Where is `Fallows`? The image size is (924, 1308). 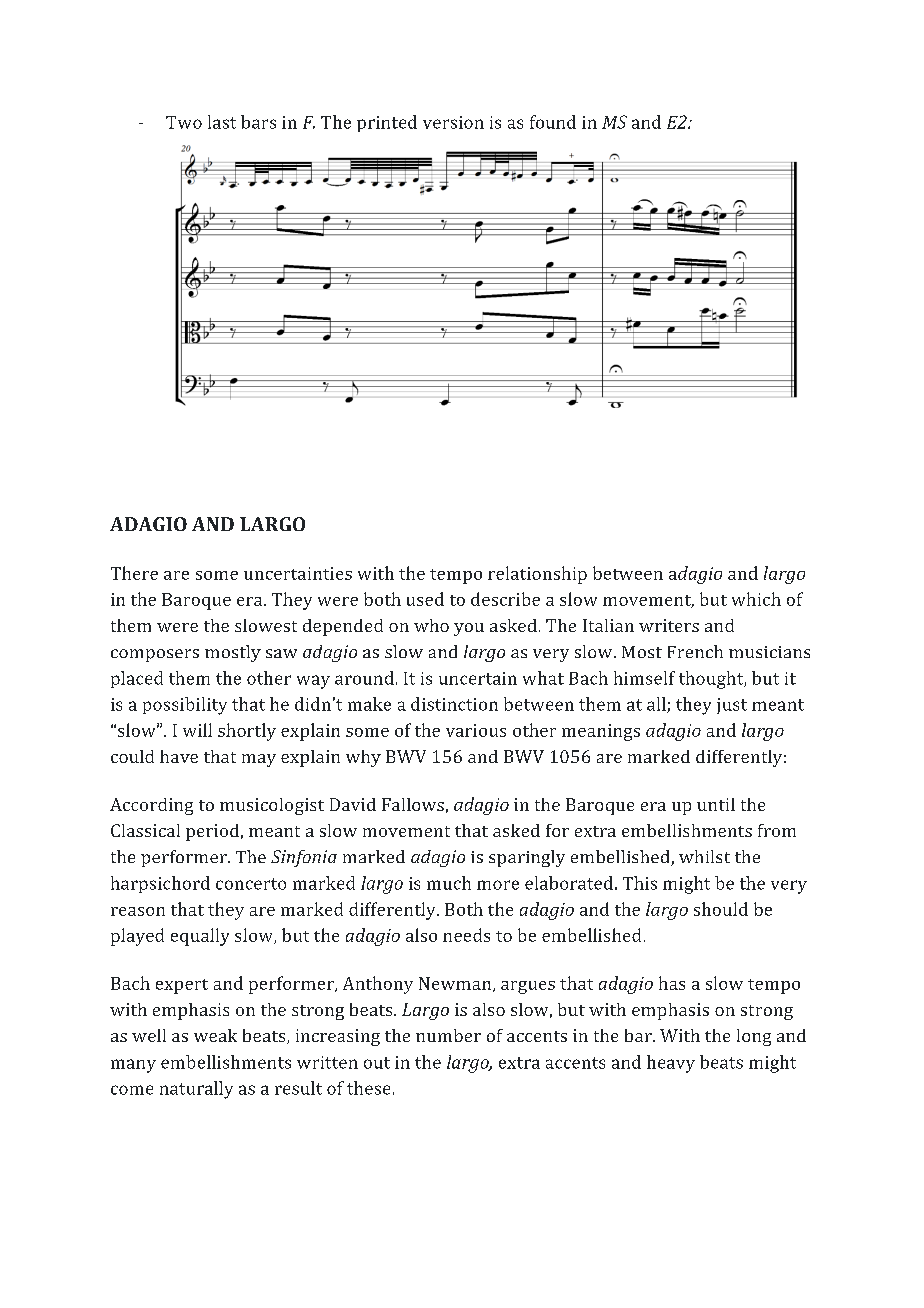 Fallows is located at coordinates (413, 804).
